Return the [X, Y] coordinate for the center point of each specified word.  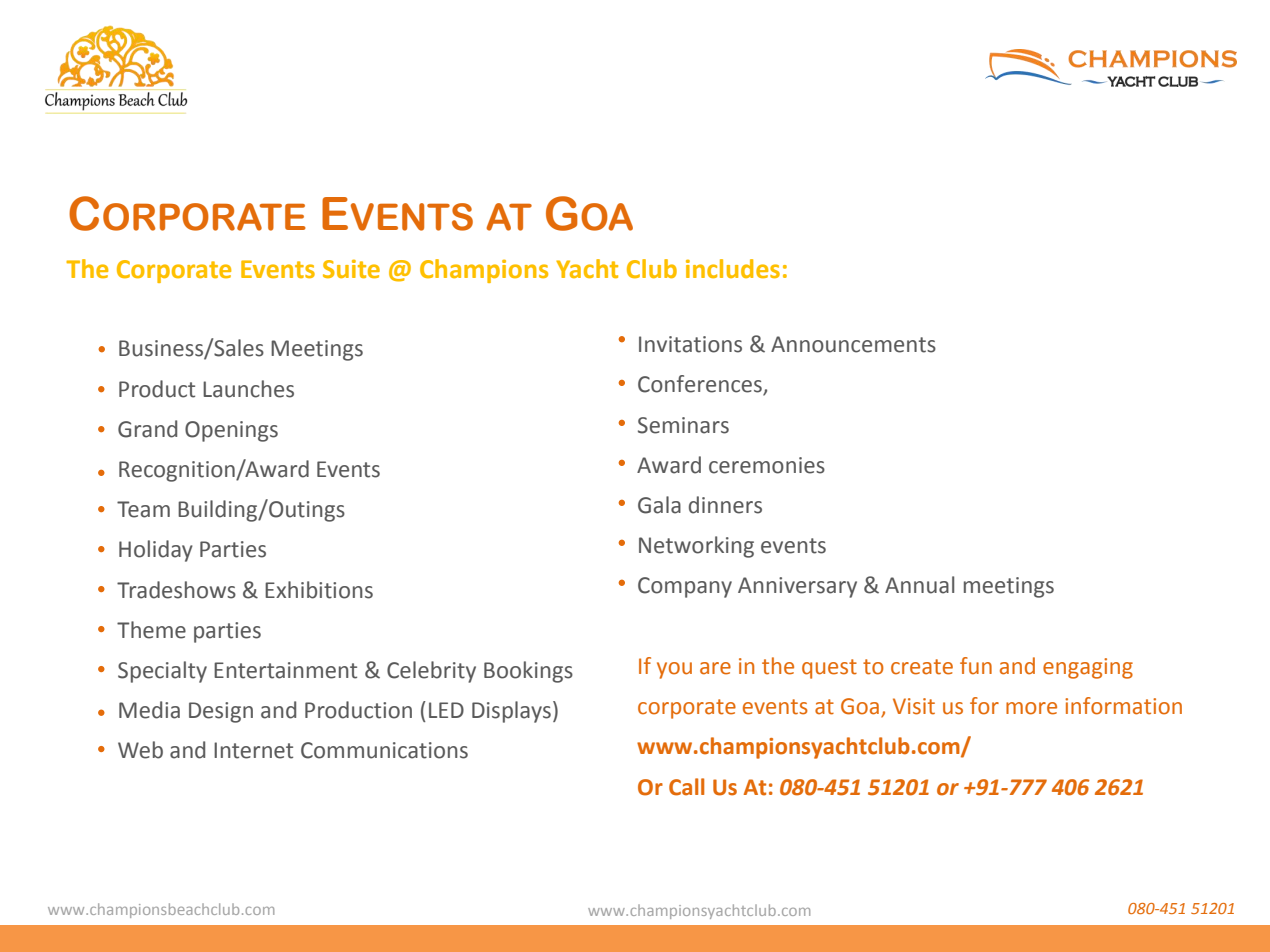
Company [685, 587]
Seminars [683, 425]
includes [733, 269]
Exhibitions [319, 590]
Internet [253, 750]
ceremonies [767, 465]
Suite [351, 269]
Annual [919, 585]
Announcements [853, 344]
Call [686, 787]
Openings [231, 431]
